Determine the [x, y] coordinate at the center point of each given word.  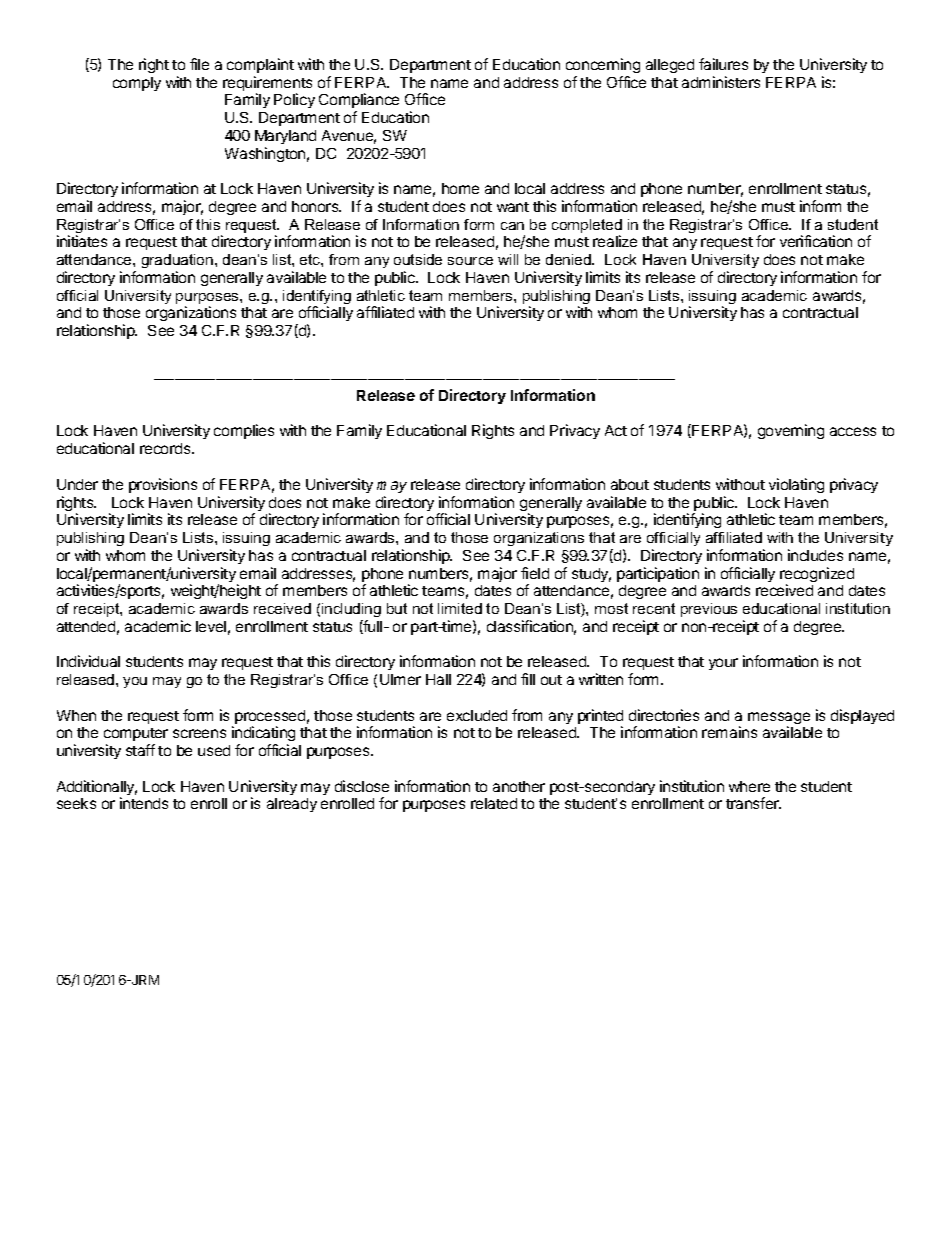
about [630, 484]
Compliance [359, 102]
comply [137, 84]
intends [144, 803]
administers [721, 82]
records [166, 448]
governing [791, 431]
